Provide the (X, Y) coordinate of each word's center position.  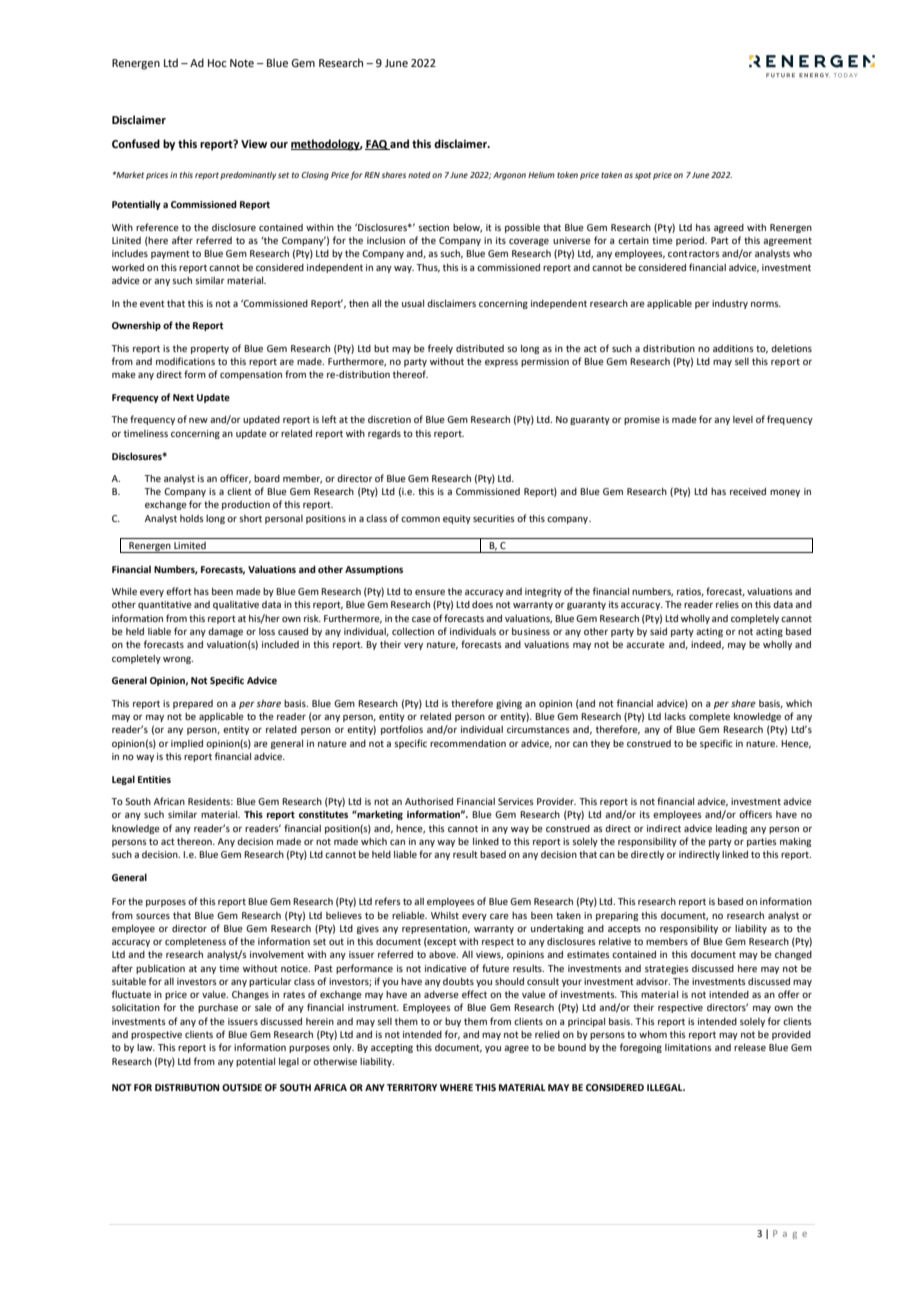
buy (453, 1022)
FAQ (377, 145)
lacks (675, 716)
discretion (389, 419)
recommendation (468, 743)
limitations (688, 1047)
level (743, 419)
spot (643, 176)
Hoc (217, 63)
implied (187, 744)
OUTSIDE (242, 1087)
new (198, 420)
